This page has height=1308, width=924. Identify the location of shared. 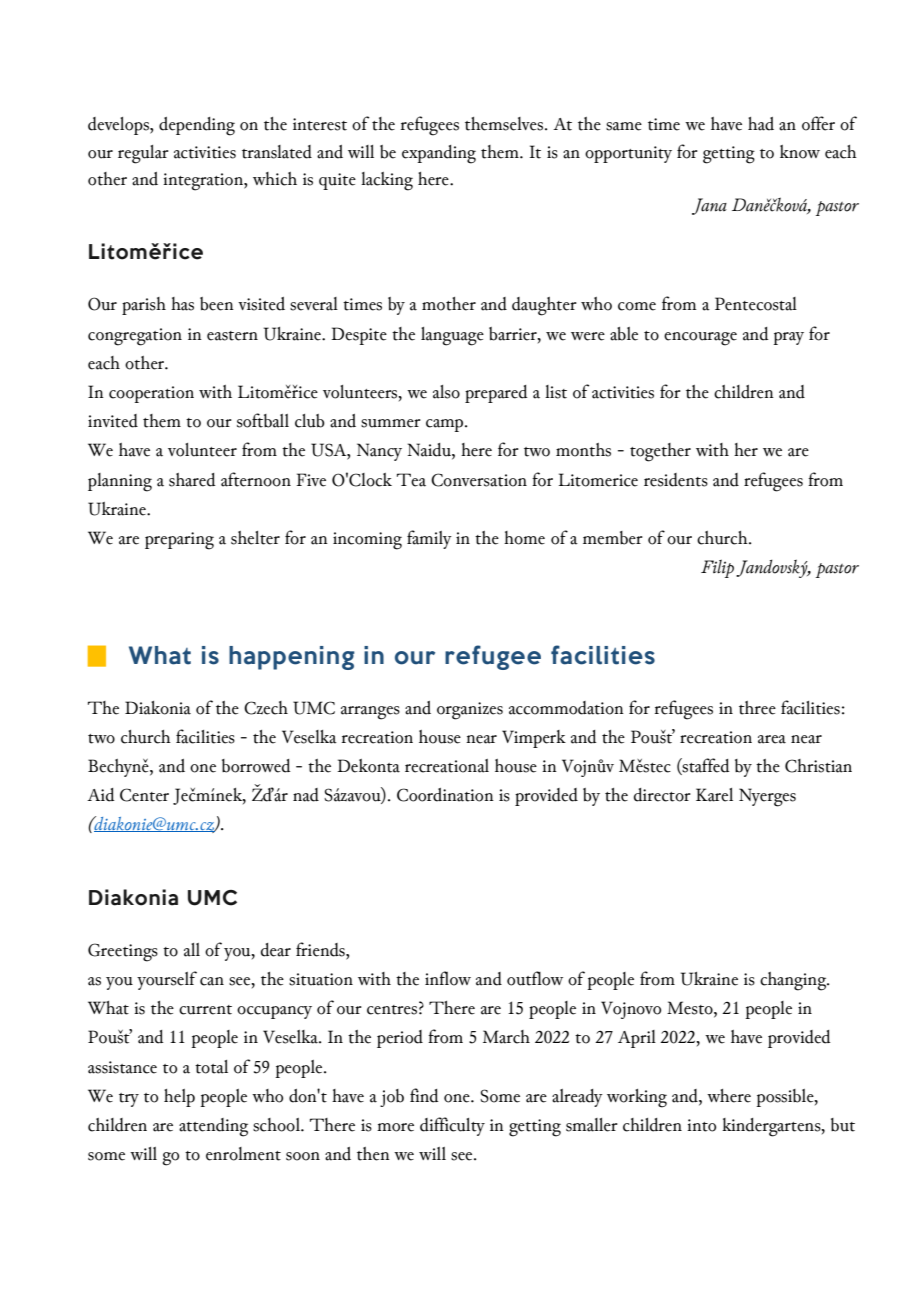
(192, 480).
